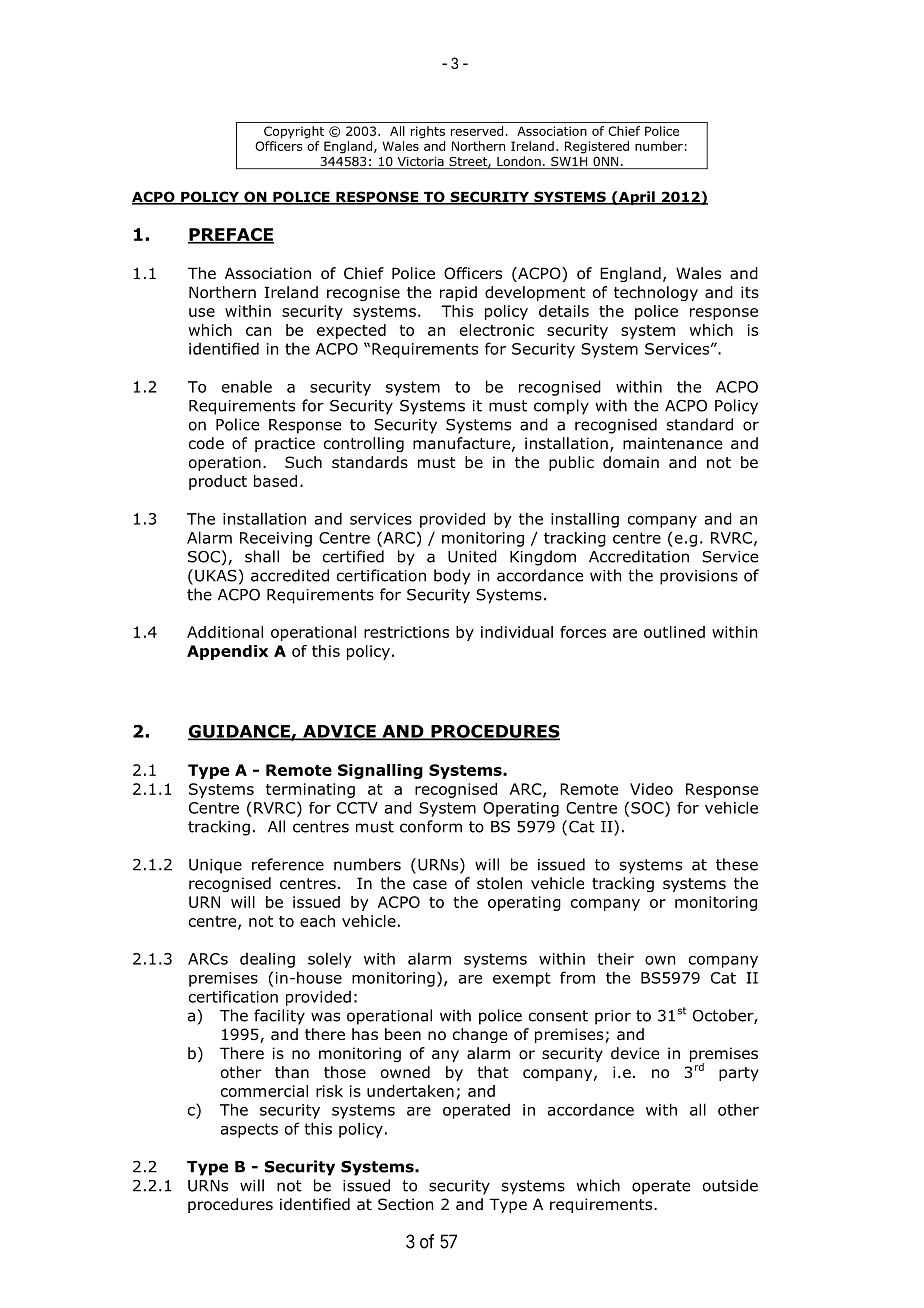 Image resolution: width=924 pixels, height=1308 pixels. What do you see at coordinates (737, 864) in the image?
I see `these` at bounding box center [737, 864].
